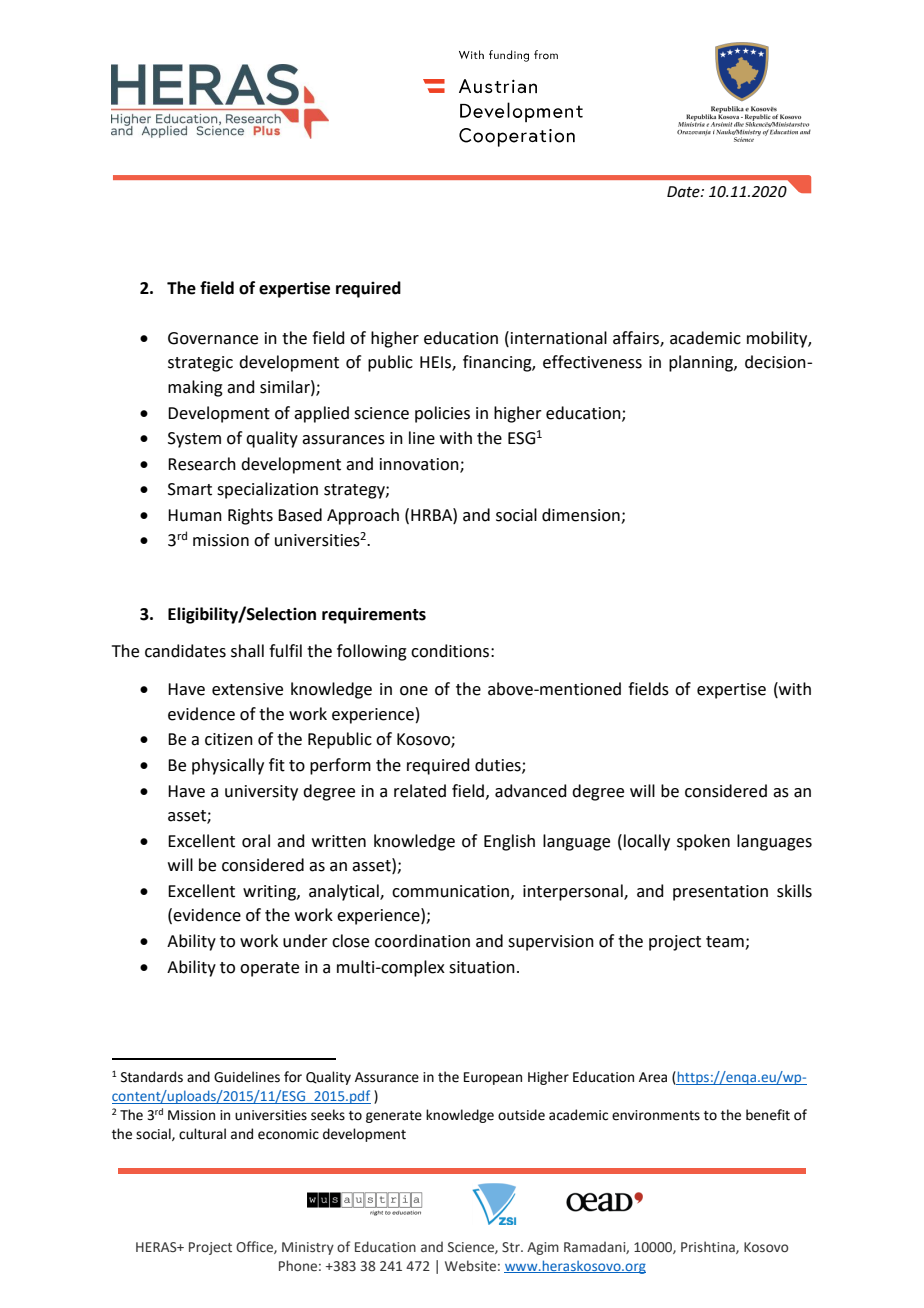  I want to click on team, so click(726, 943).
